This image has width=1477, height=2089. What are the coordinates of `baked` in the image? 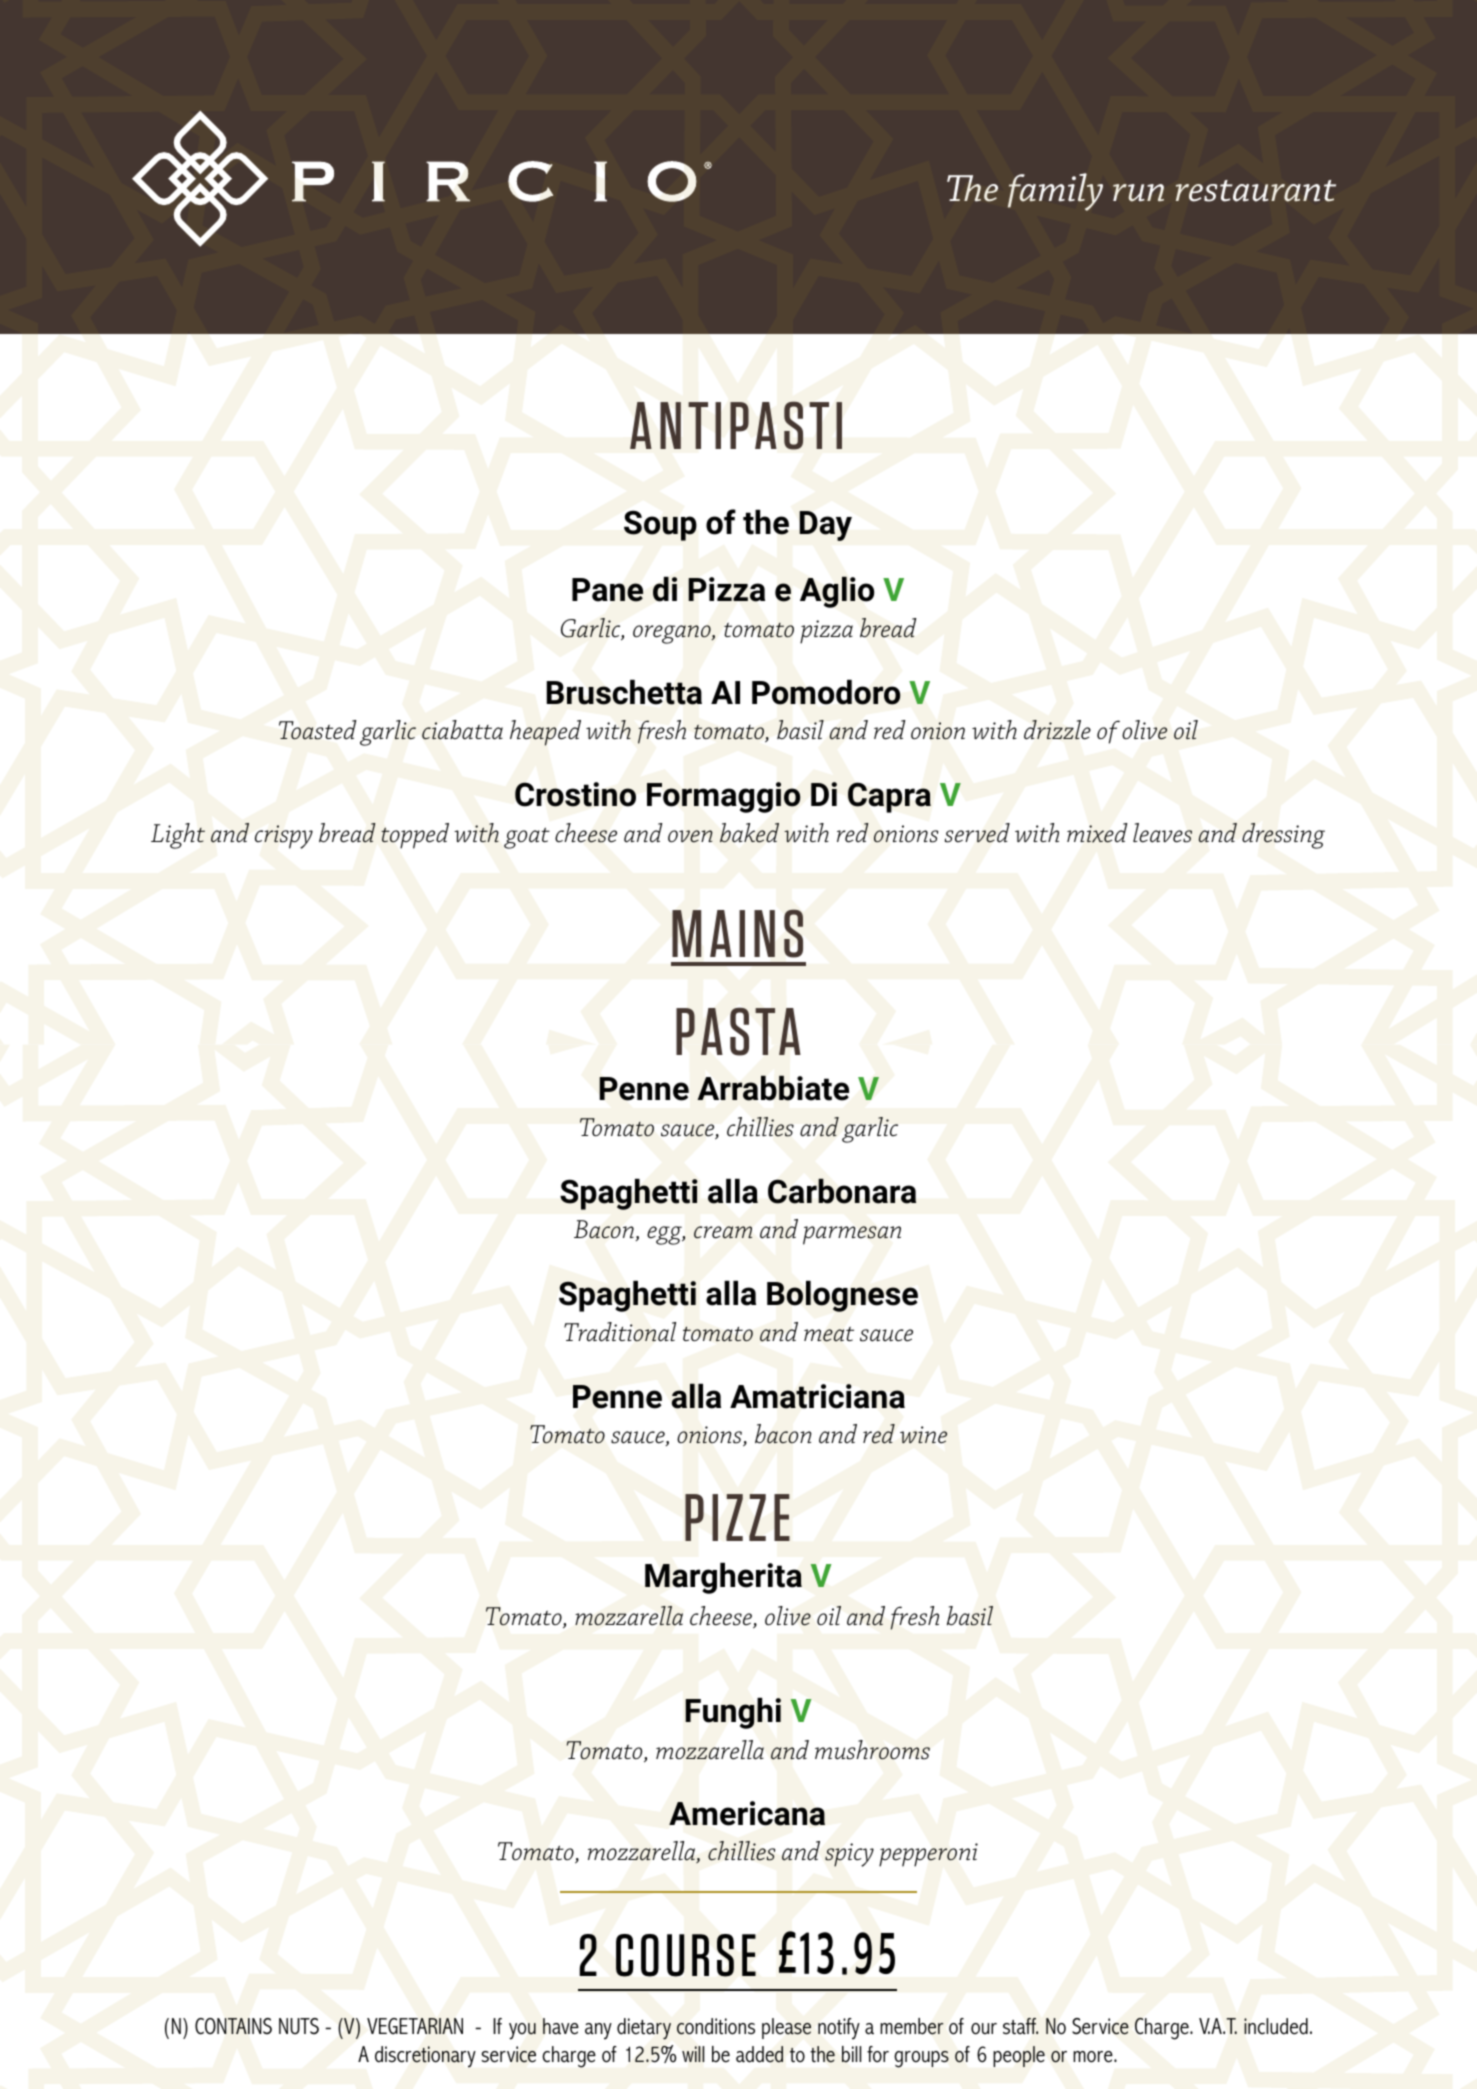 It's located at (749, 833).
